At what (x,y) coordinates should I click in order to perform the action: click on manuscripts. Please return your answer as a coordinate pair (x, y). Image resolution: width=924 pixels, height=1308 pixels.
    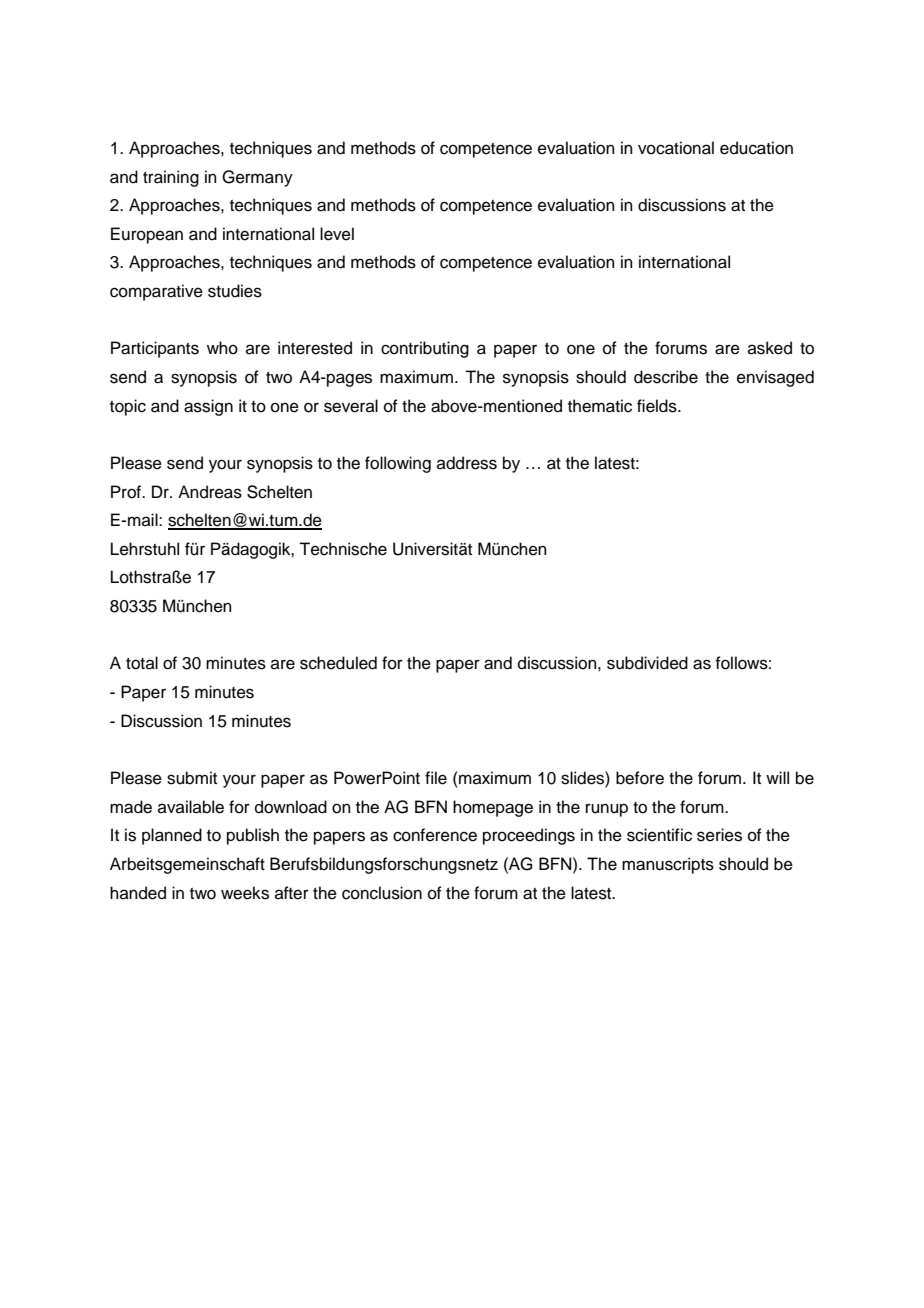
    Looking at the image, I should click on (668, 865).
